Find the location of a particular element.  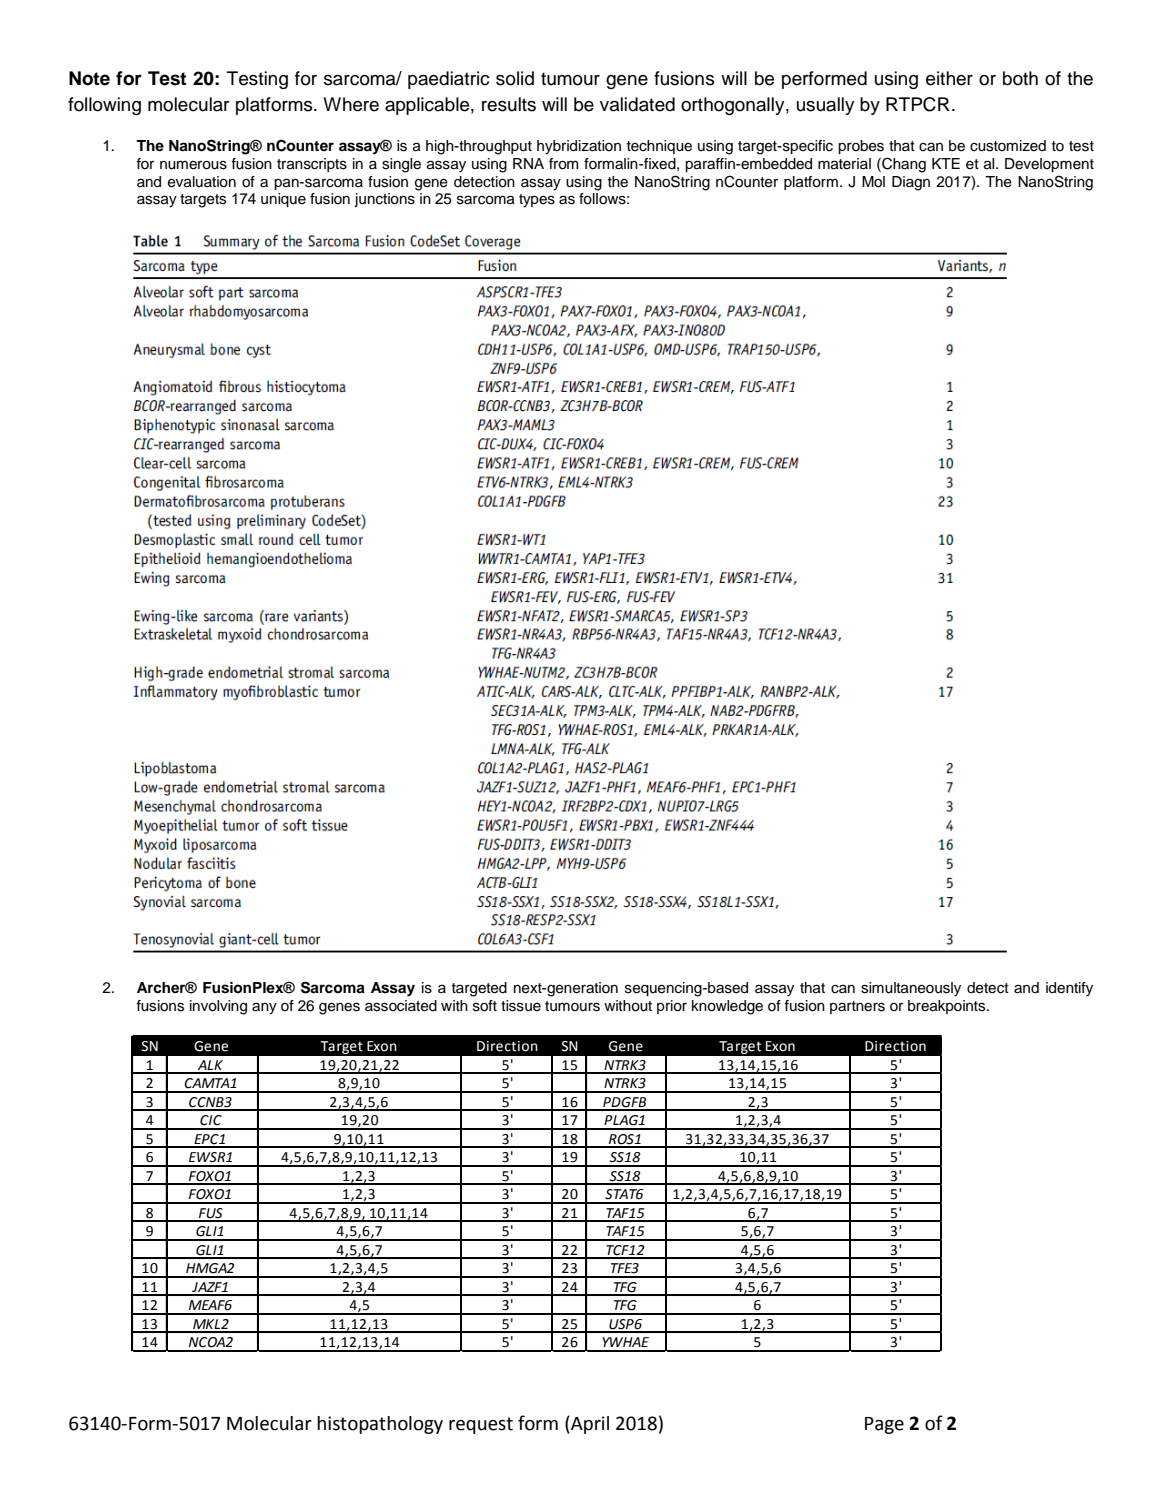

soft is located at coordinates (485, 1006).
